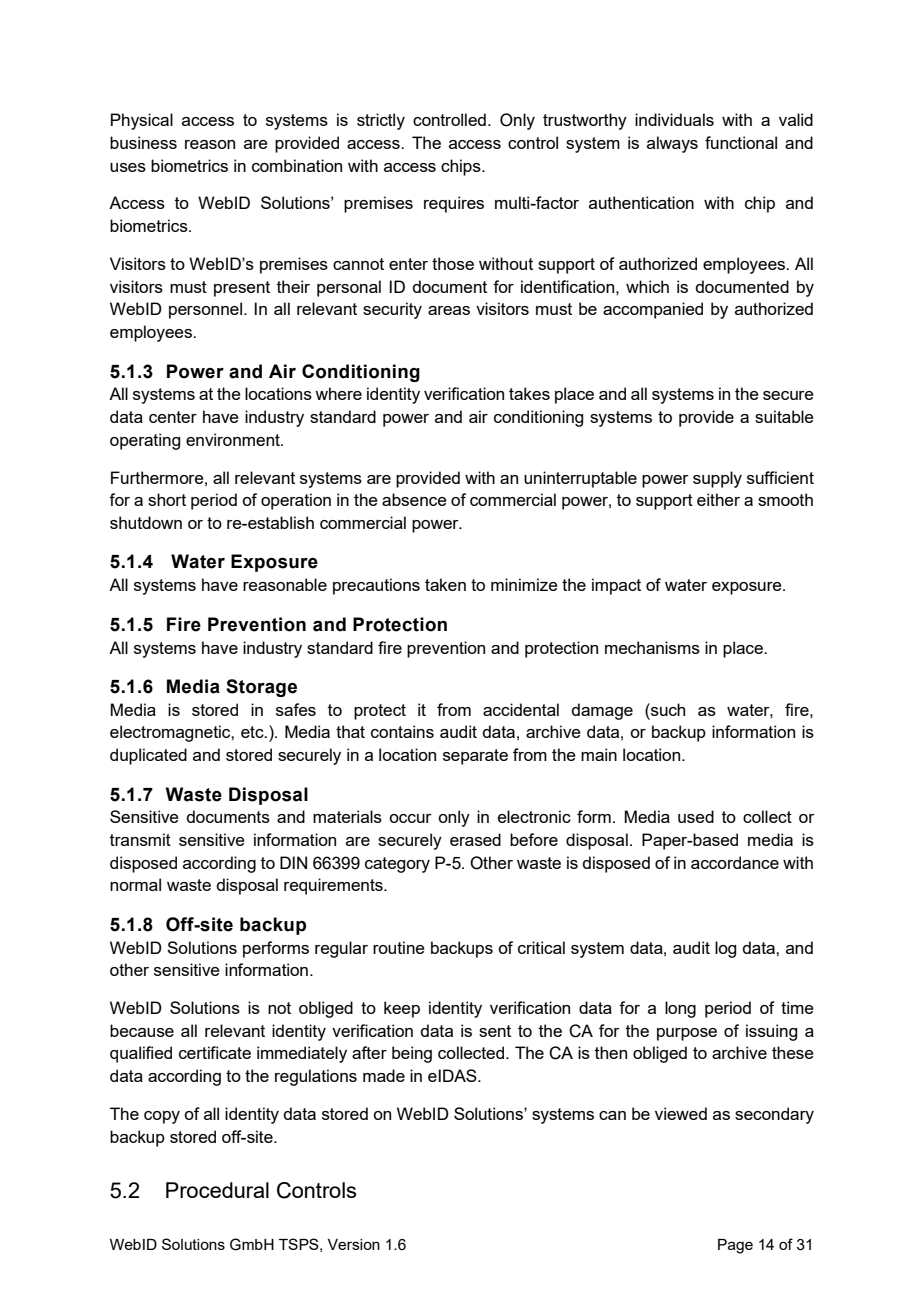 The image size is (924, 1308). What do you see at coordinates (735, 862) in the document?
I see `accordance` at bounding box center [735, 862].
